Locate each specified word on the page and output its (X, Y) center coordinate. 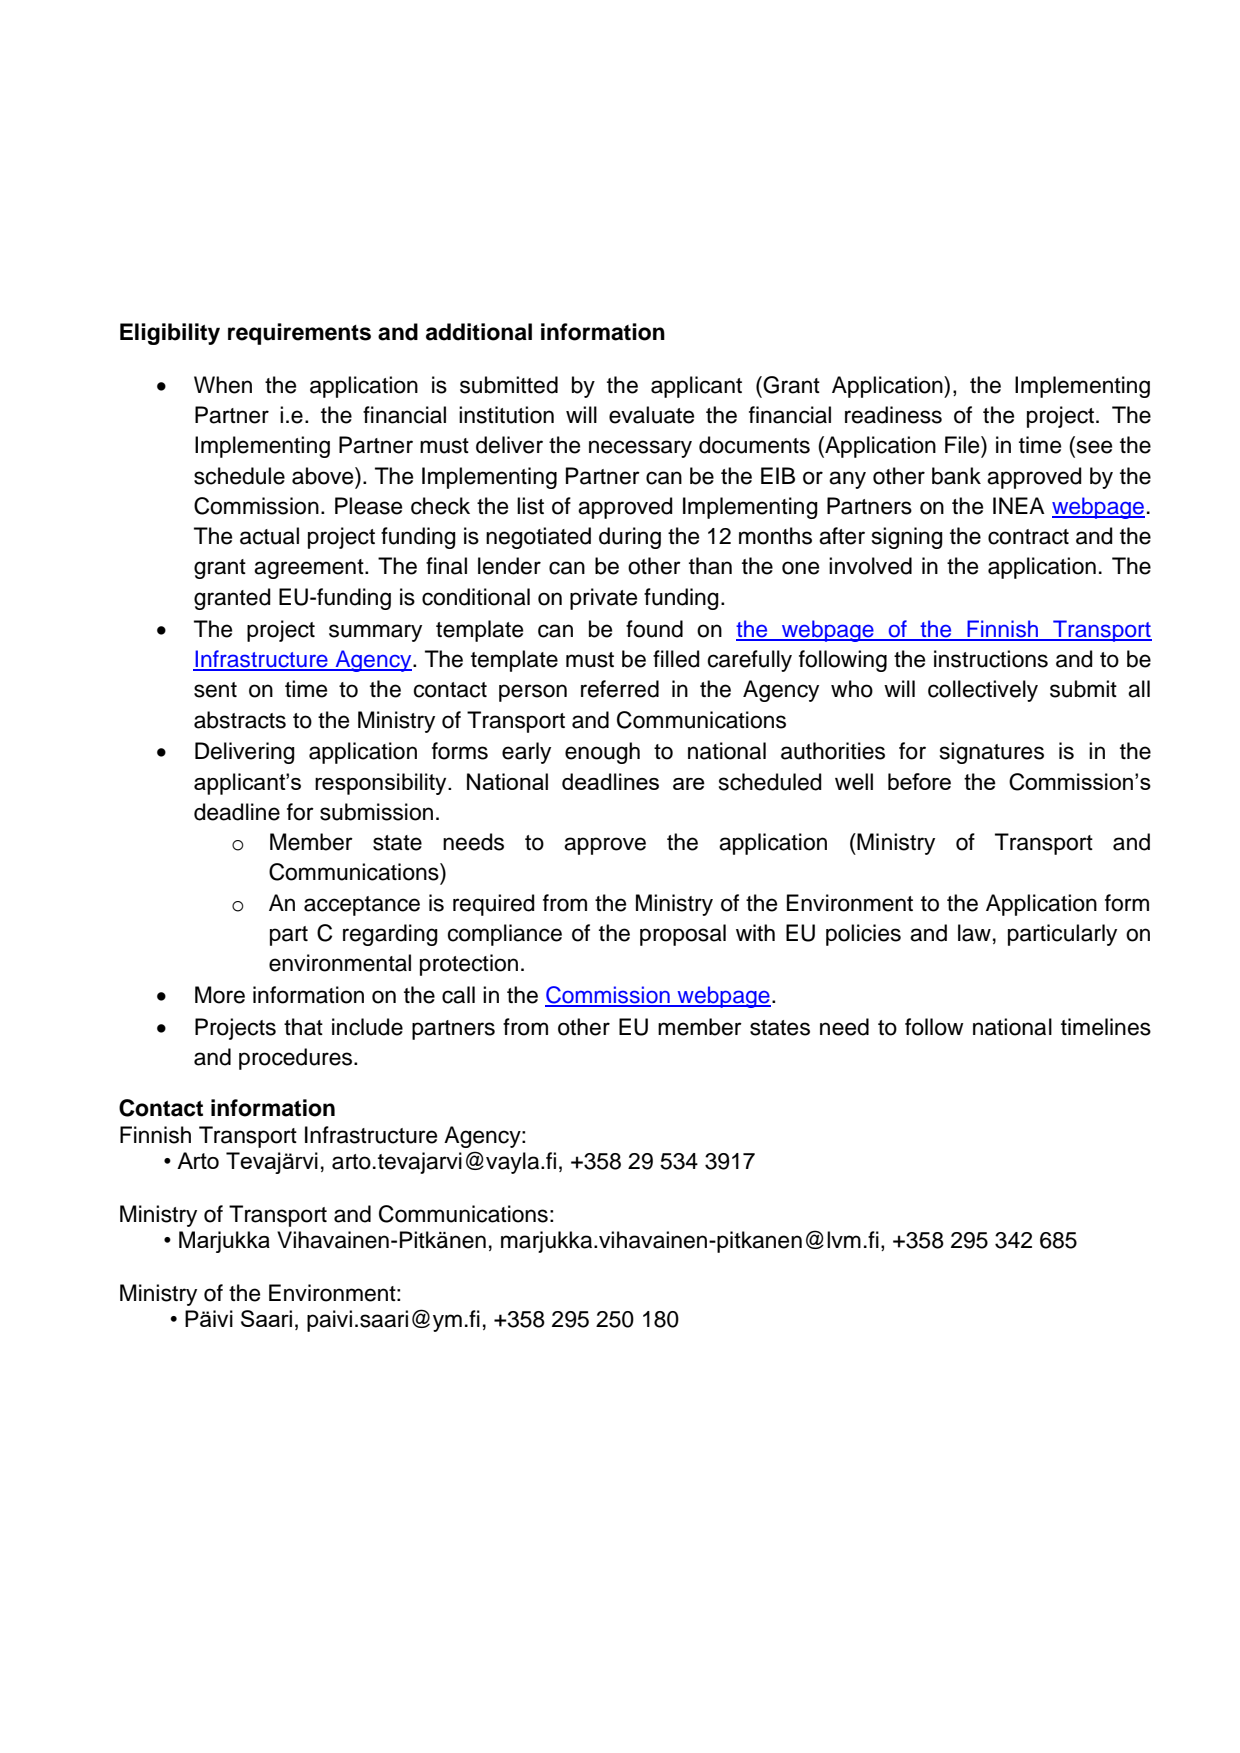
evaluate (651, 415)
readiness (893, 415)
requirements (299, 334)
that (303, 1027)
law (974, 933)
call (458, 995)
